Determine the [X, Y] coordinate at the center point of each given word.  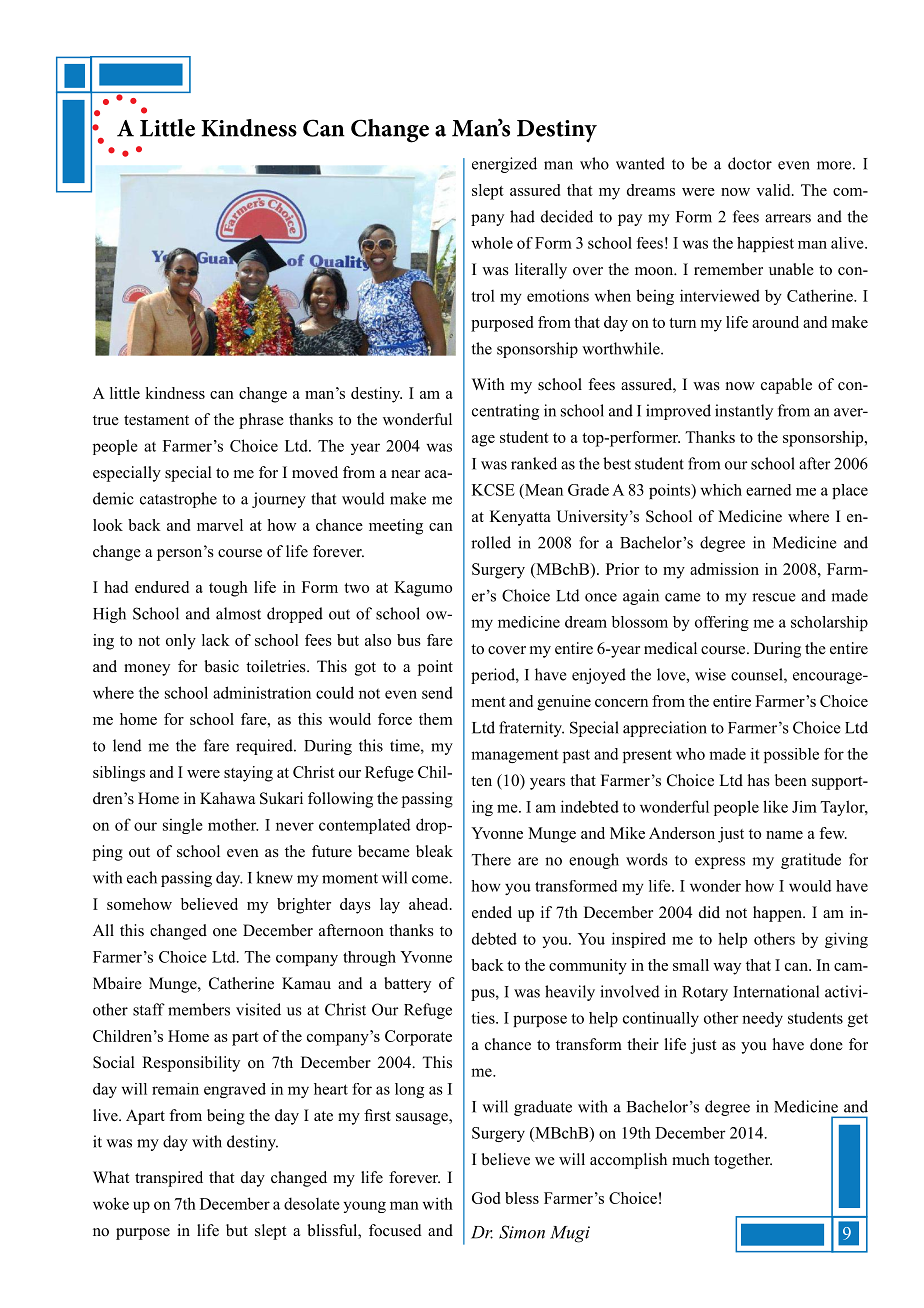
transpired [169, 1179]
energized [504, 165]
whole [492, 243]
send [437, 692]
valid [774, 190]
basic [221, 666]
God [486, 1198]
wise [710, 674]
